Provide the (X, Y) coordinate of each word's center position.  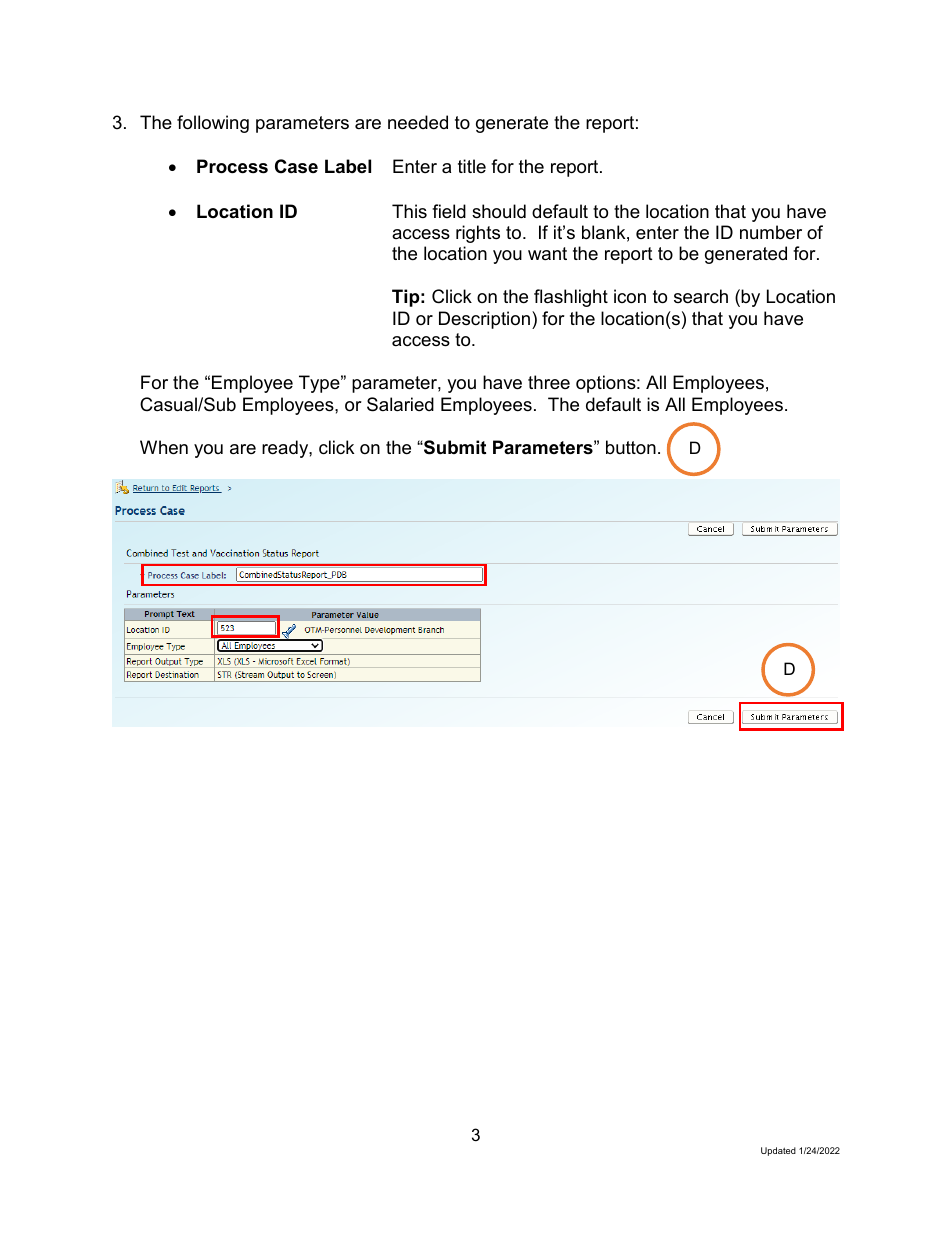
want (547, 253)
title (472, 166)
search (701, 296)
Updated (778, 1151)
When (164, 447)
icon (630, 296)
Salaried (400, 404)
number (771, 232)
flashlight (571, 298)
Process (232, 166)
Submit (454, 447)
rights (478, 234)
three (549, 382)
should (499, 211)
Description (484, 320)
